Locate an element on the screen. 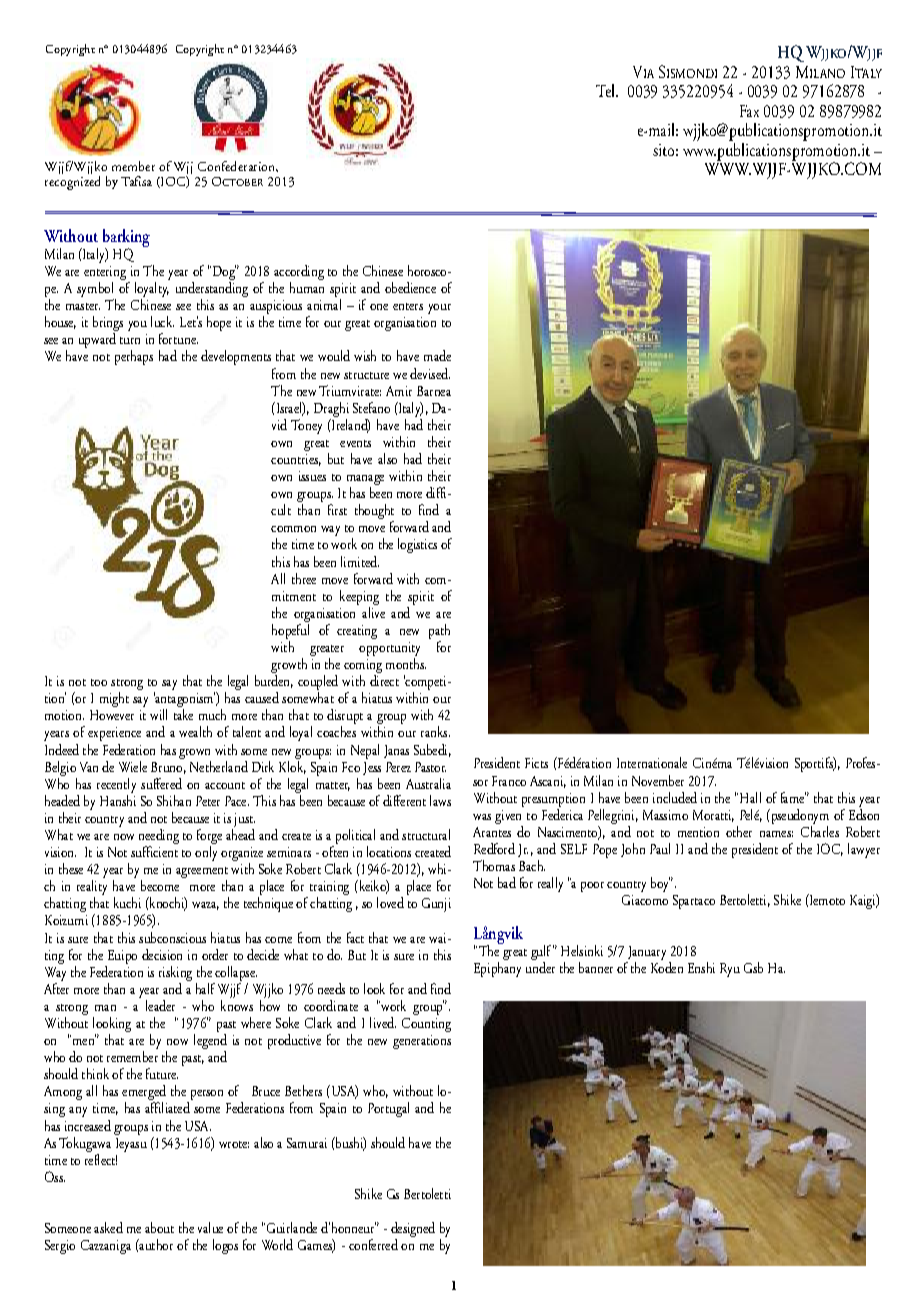 The height and width of the screenshot is (1308, 924). fame is located at coordinates (793, 797).
